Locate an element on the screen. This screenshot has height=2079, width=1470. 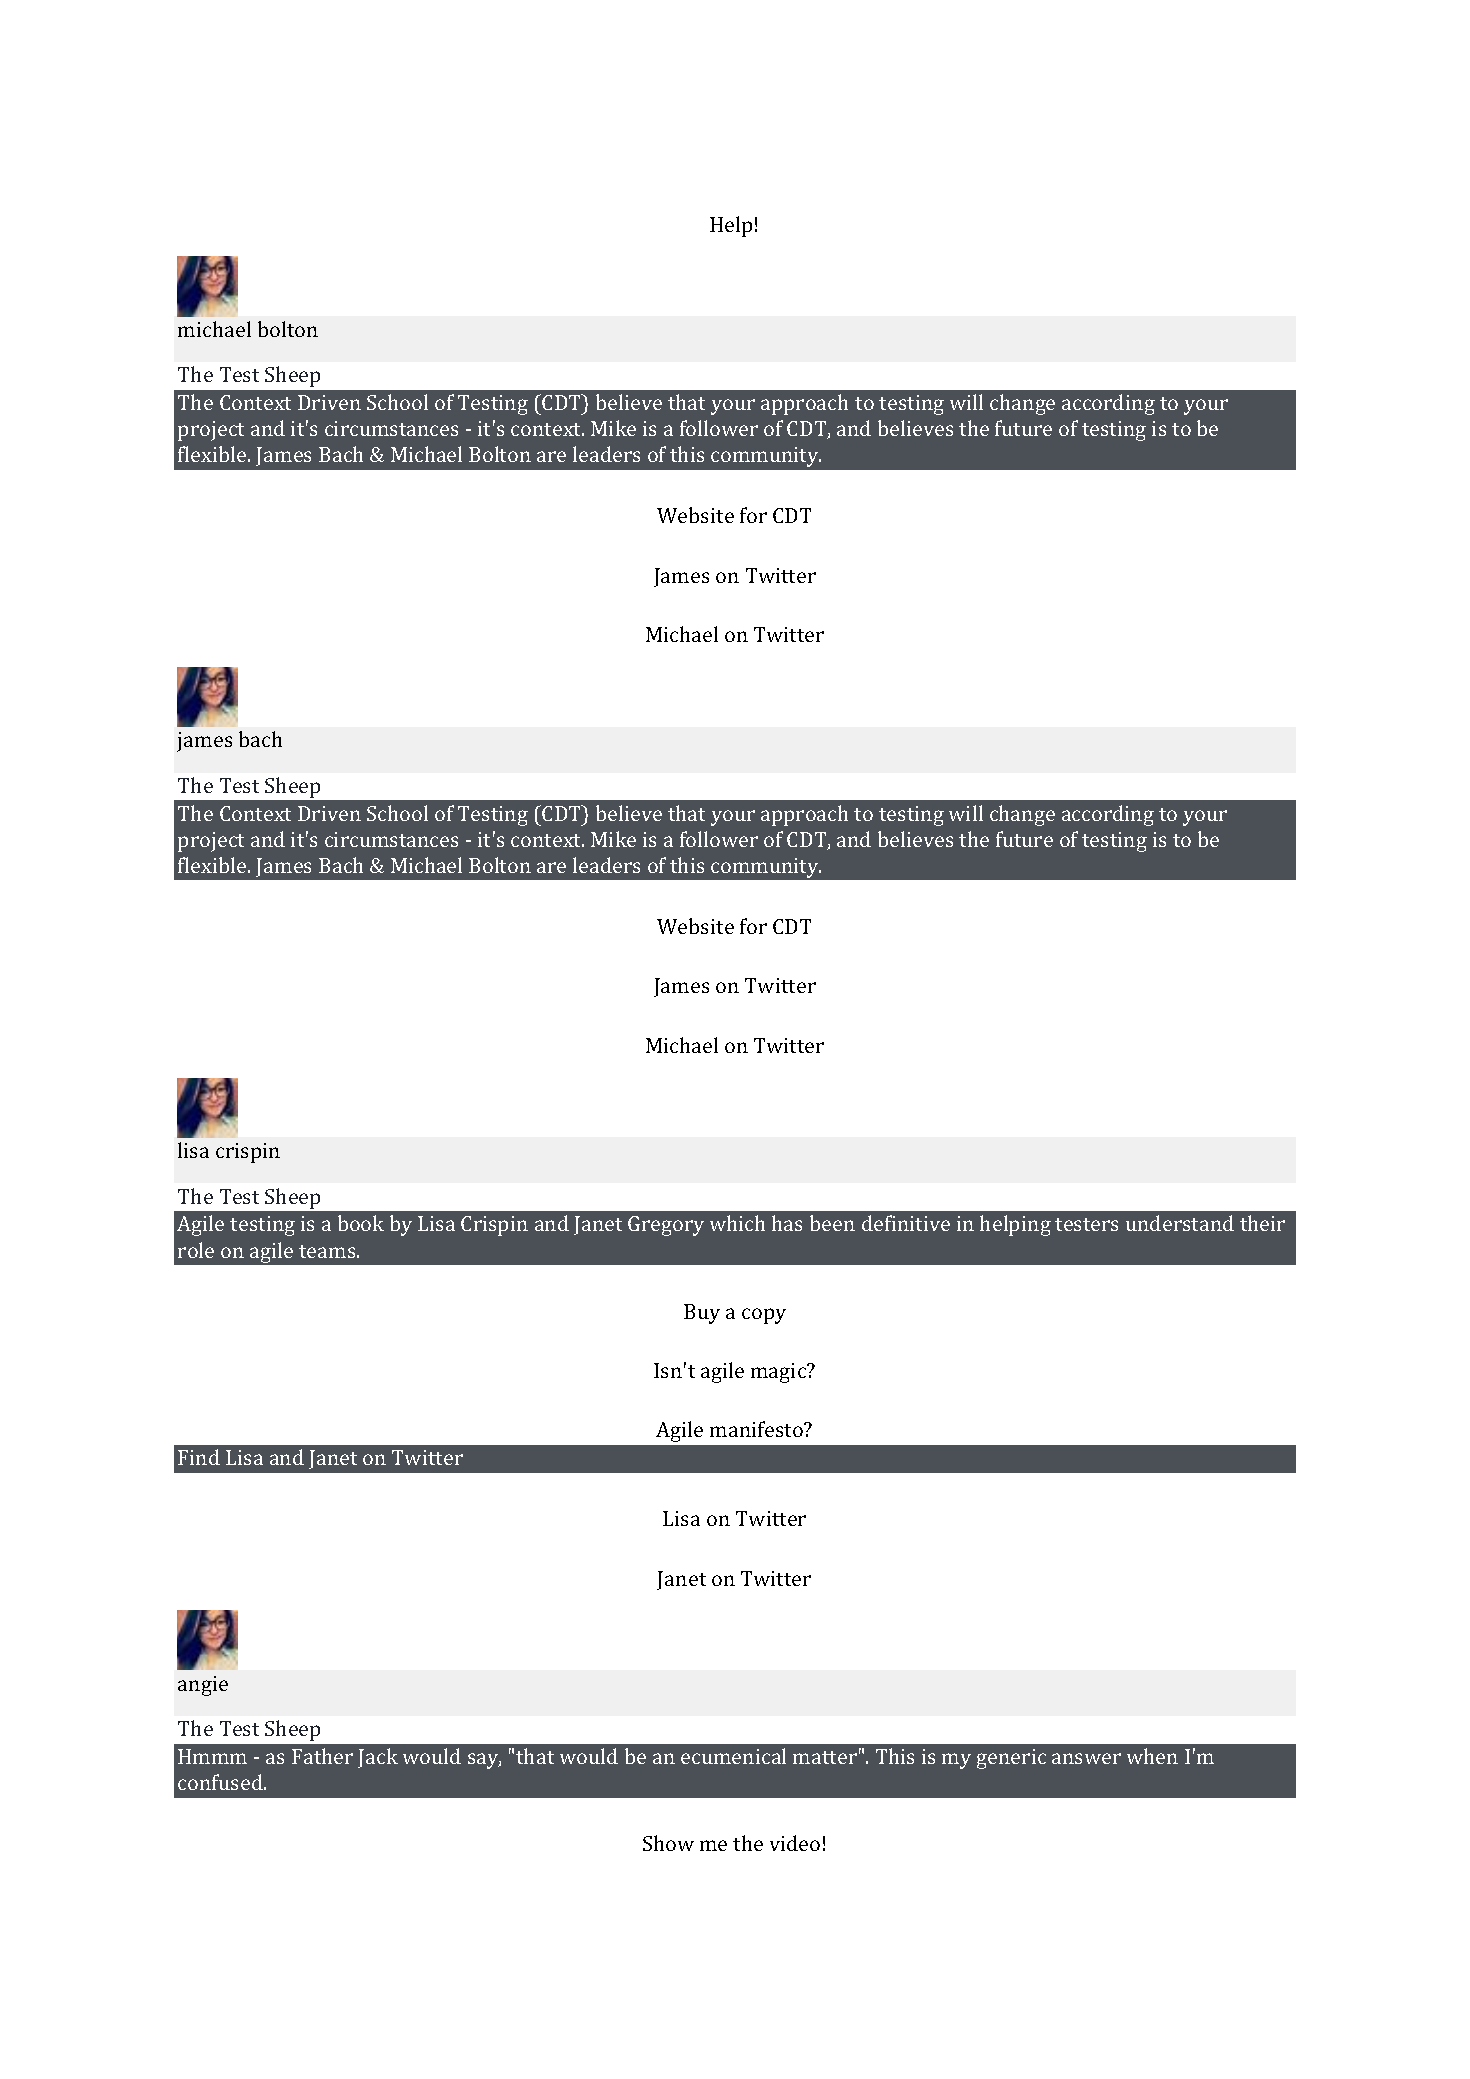
book is located at coordinates (361, 1223).
